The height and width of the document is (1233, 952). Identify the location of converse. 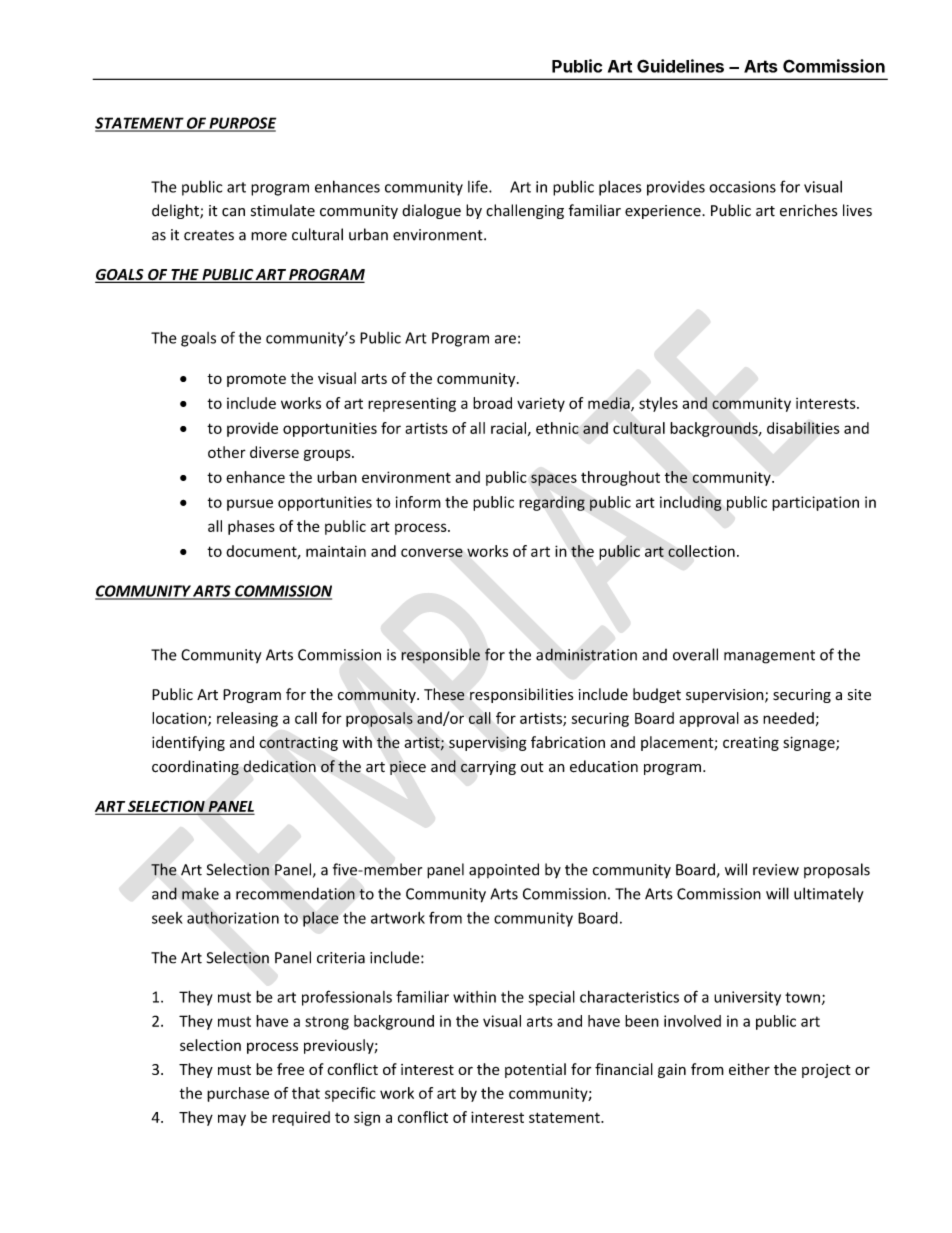
(432, 552).
